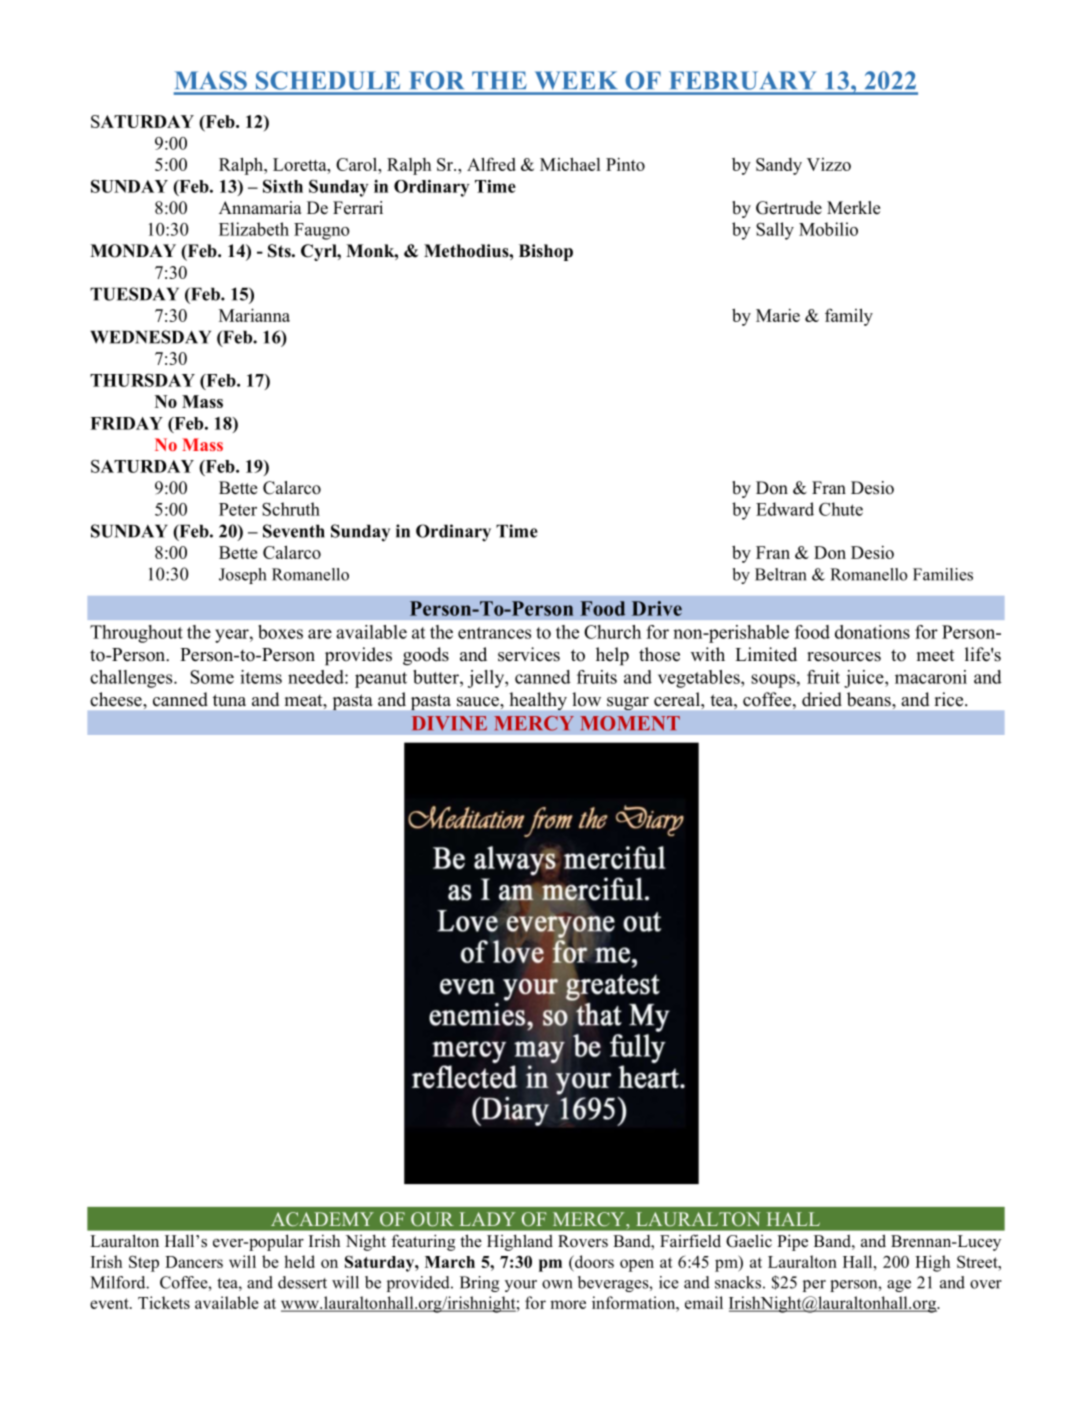  Describe the element at coordinates (494, 633) in the document. I see `entrances` at that location.
